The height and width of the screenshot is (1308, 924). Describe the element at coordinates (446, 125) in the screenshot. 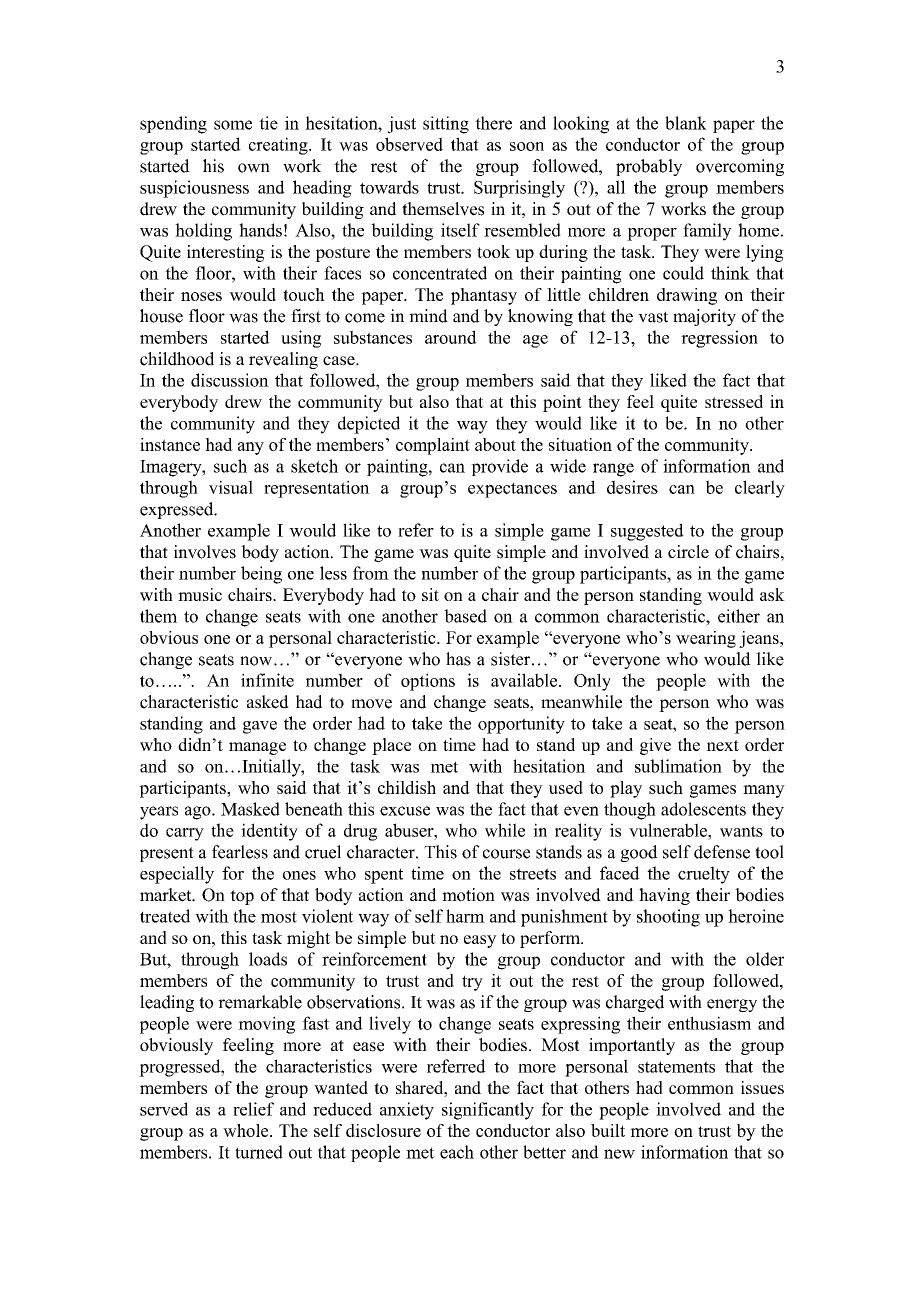

I see `sitting` at that location.
